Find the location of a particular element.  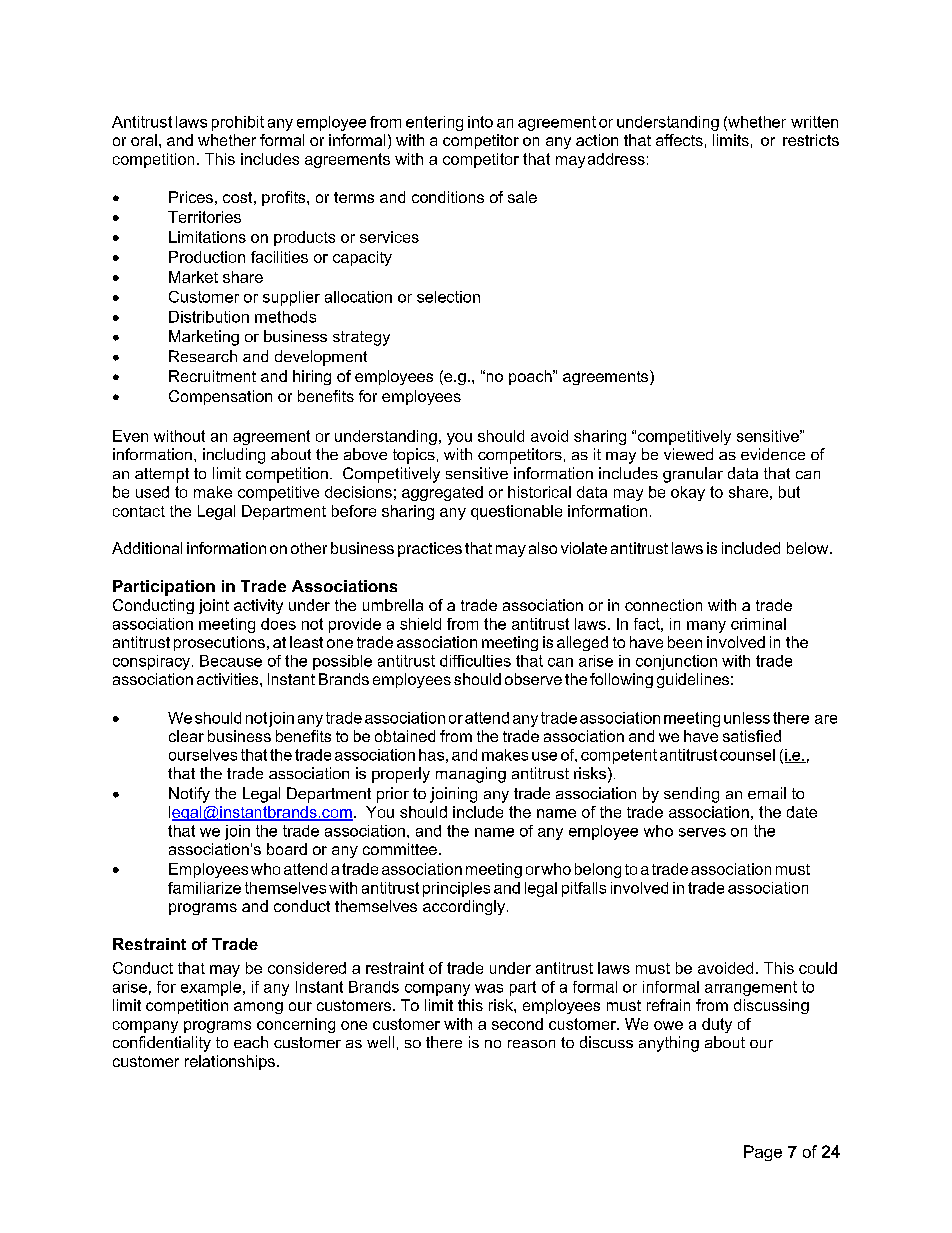

granular is located at coordinates (693, 475).
